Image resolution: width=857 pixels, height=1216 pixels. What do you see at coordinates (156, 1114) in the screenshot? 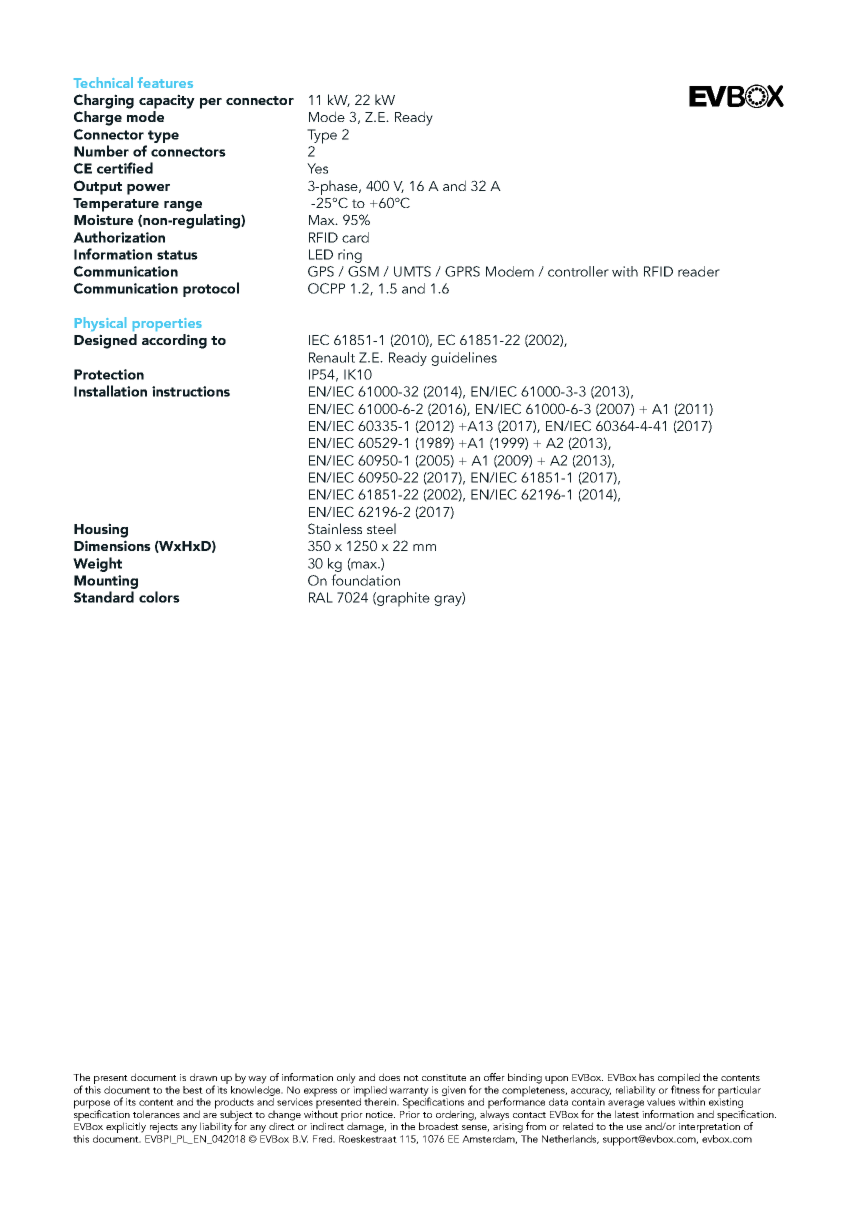
I see `tolerances` at bounding box center [156, 1114].
